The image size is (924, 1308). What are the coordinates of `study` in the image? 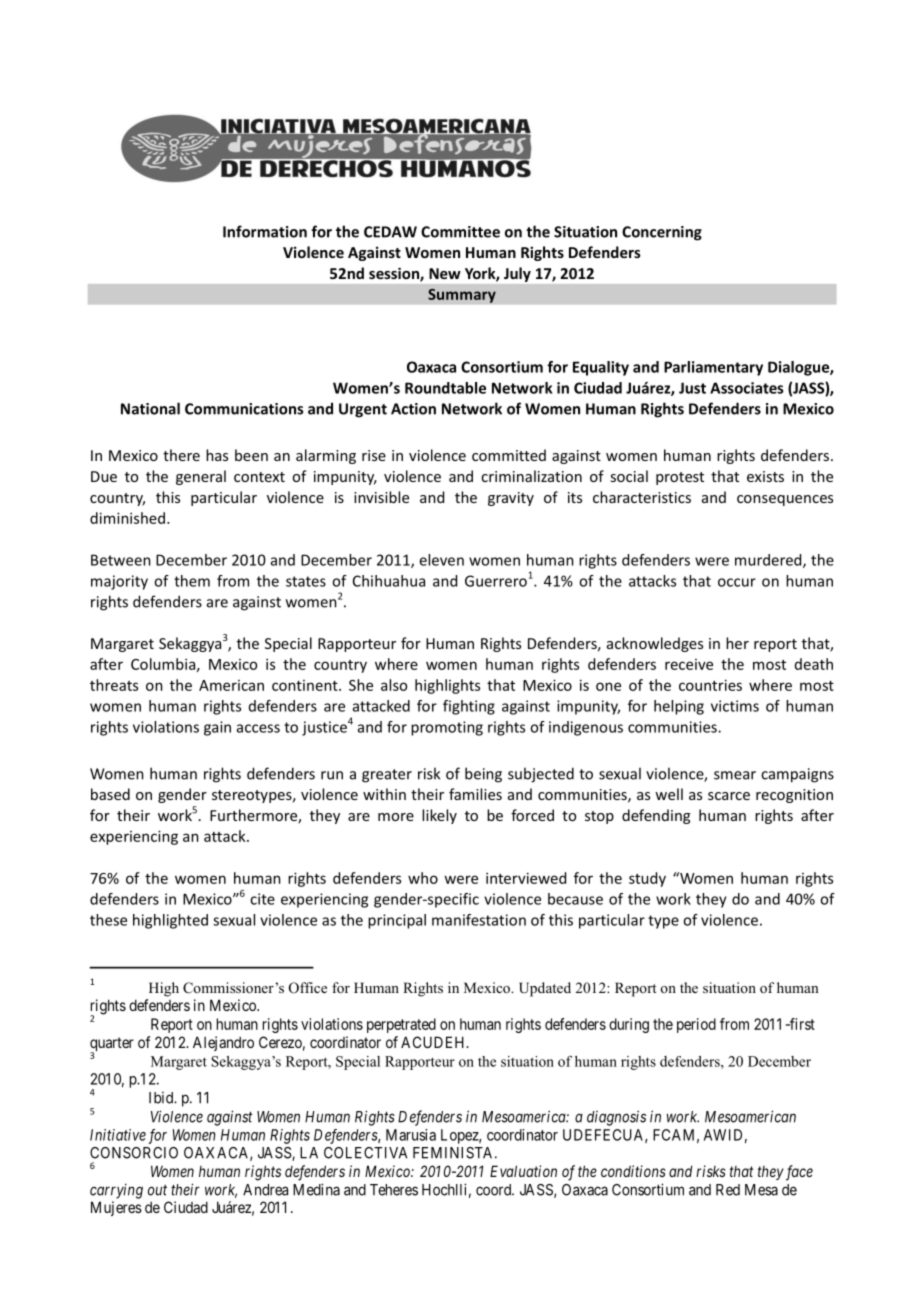 It's located at (647, 879).
